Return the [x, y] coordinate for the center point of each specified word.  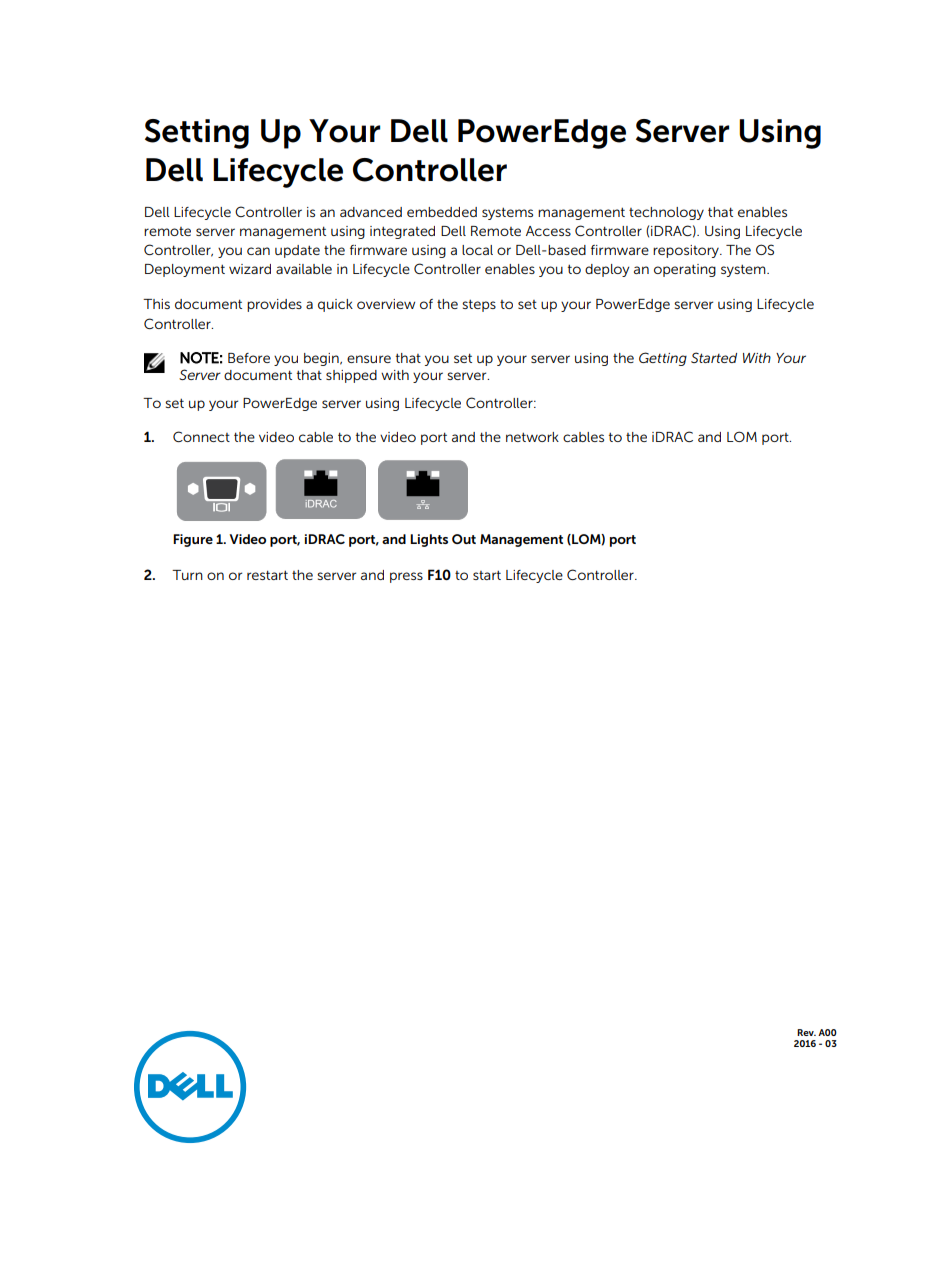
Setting [197, 134]
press [406, 577]
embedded [442, 212]
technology [666, 213]
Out [464, 539]
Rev [806, 1032]
